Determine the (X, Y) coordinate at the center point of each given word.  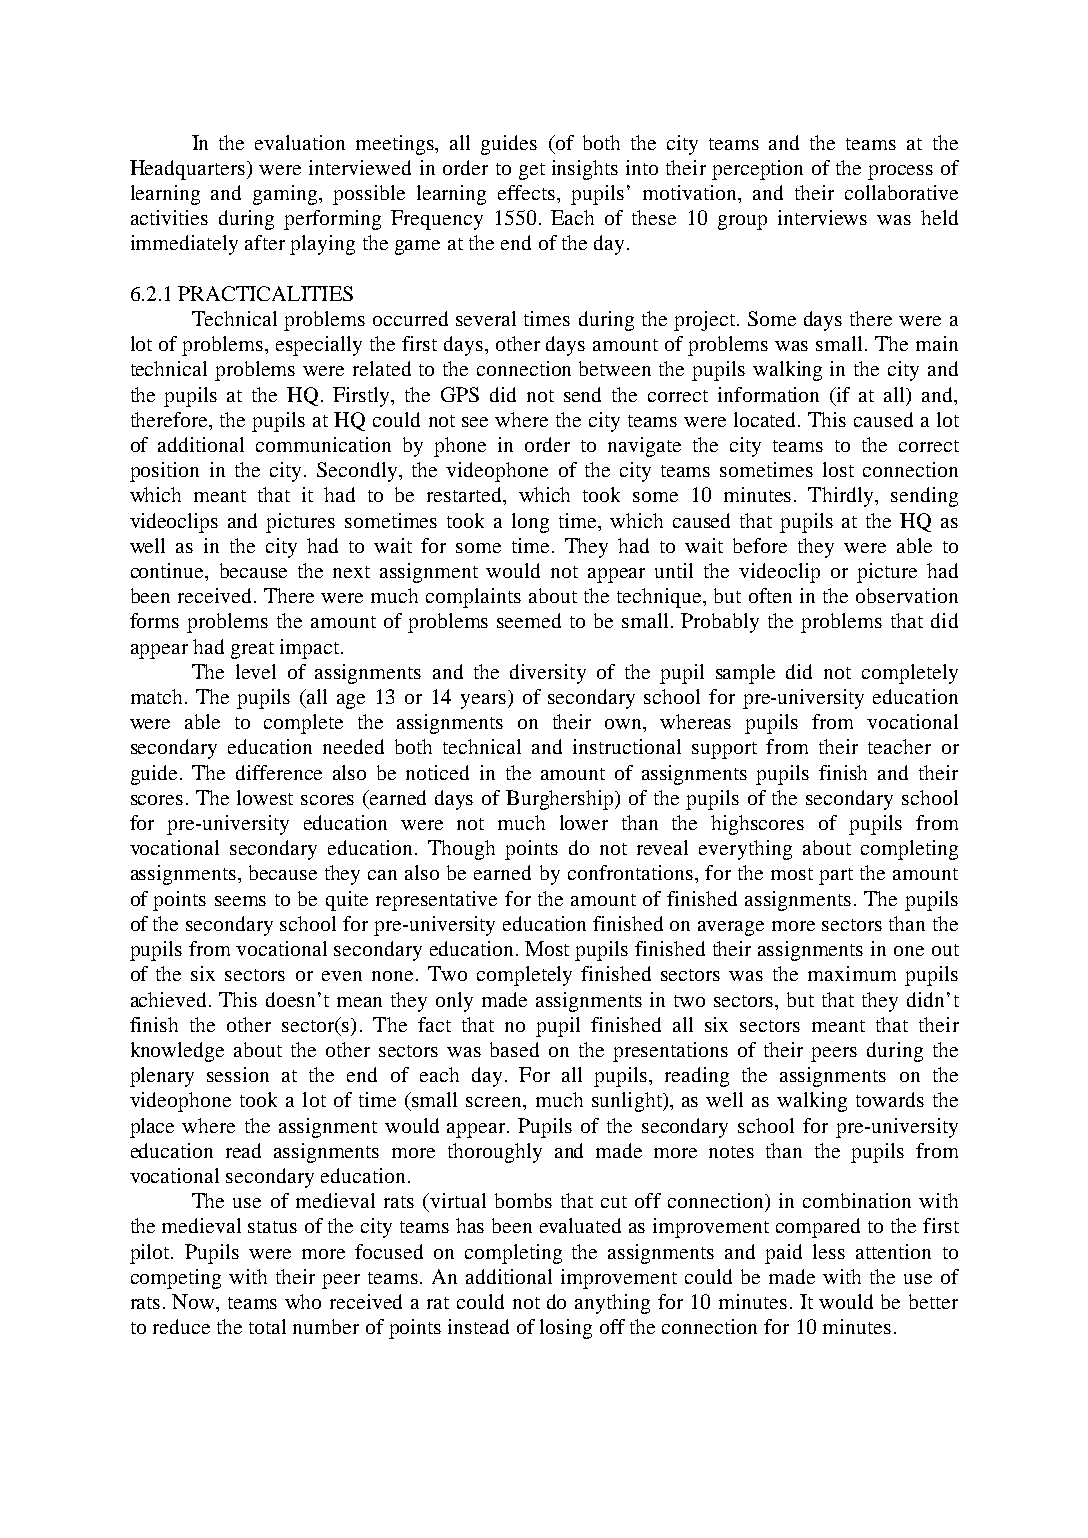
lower (584, 822)
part (836, 876)
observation (907, 595)
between (615, 368)
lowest (265, 797)
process (900, 172)
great (252, 650)
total (267, 1326)
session (238, 1074)
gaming (286, 195)
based (514, 1049)
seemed (529, 620)
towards (890, 1099)
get (532, 171)
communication (323, 444)
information (768, 394)
